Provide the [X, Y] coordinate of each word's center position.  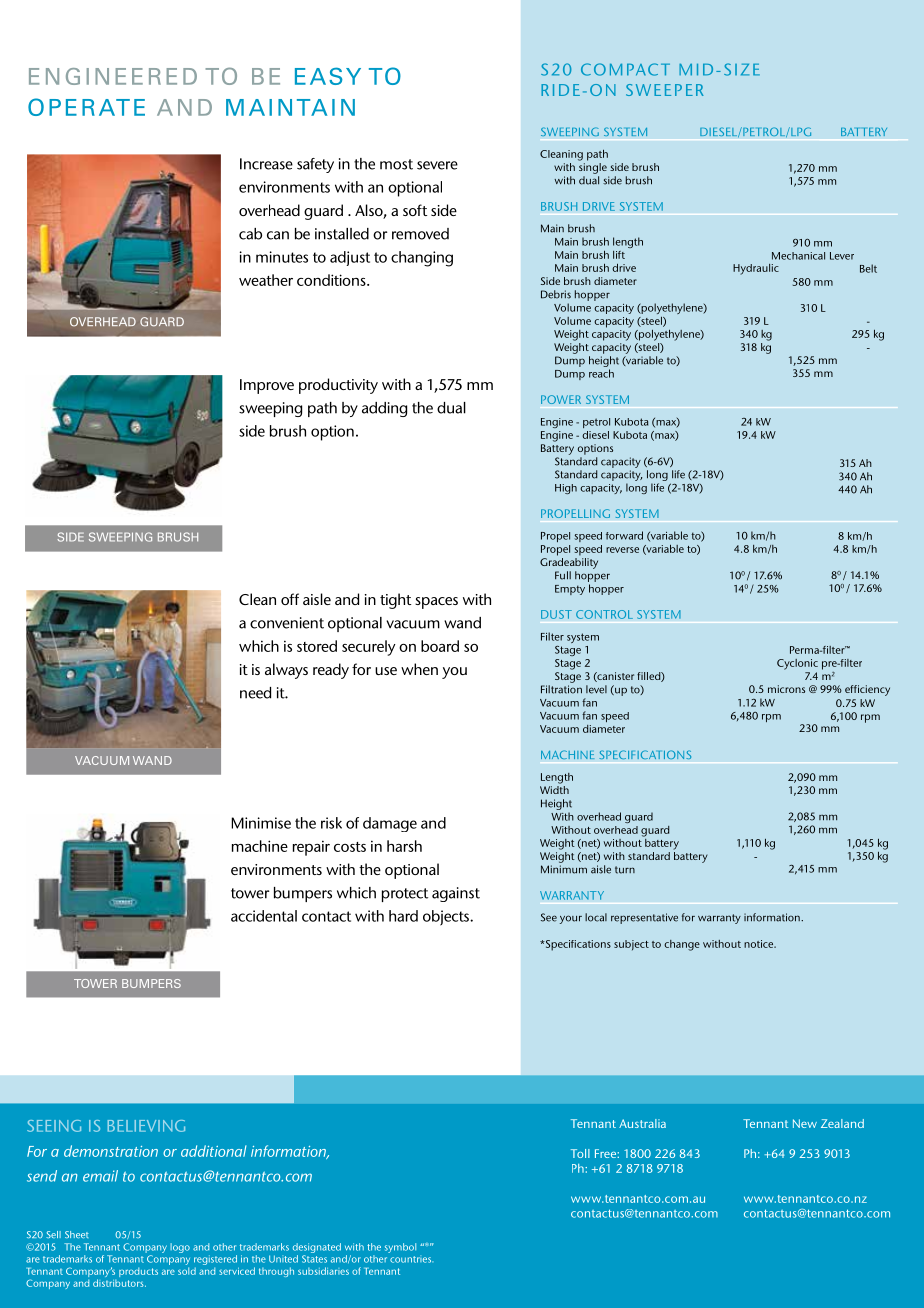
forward [624, 535]
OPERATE [86, 107]
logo [180, 1248]
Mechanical [798, 256]
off [290, 599]
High [566, 489]
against [456, 894]
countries [411, 1259]
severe [437, 165]
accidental [264, 916]
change [682, 945]
